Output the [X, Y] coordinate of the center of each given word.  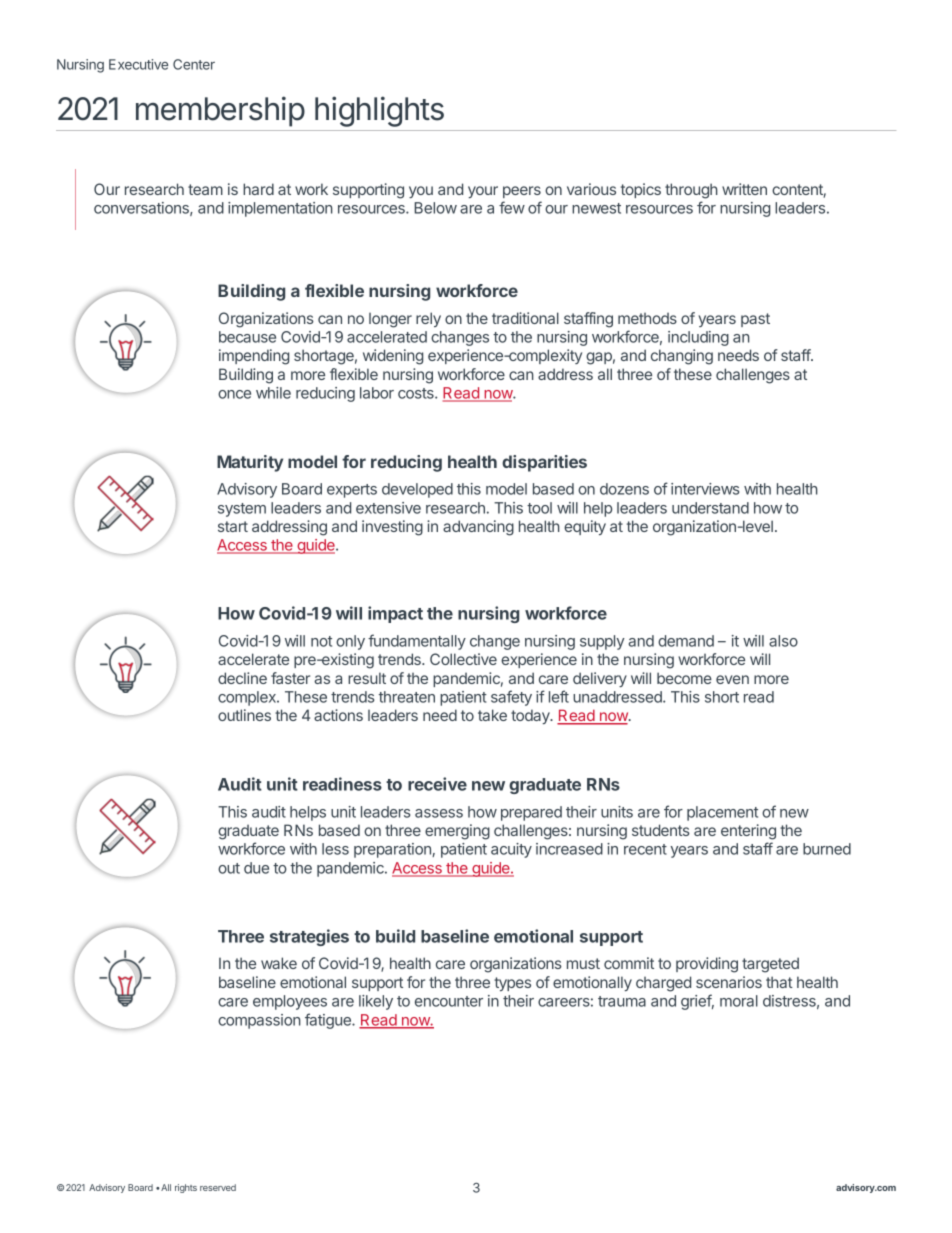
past [755, 320]
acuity [511, 850]
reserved [218, 1187]
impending [254, 357]
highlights [379, 111]
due [256, 868]
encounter [449, 1001]
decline [242, 678]
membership [220, 111]
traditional [525, 318]
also [783, 641]
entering [748, 832]
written [744, 189]
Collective [463, 659]
